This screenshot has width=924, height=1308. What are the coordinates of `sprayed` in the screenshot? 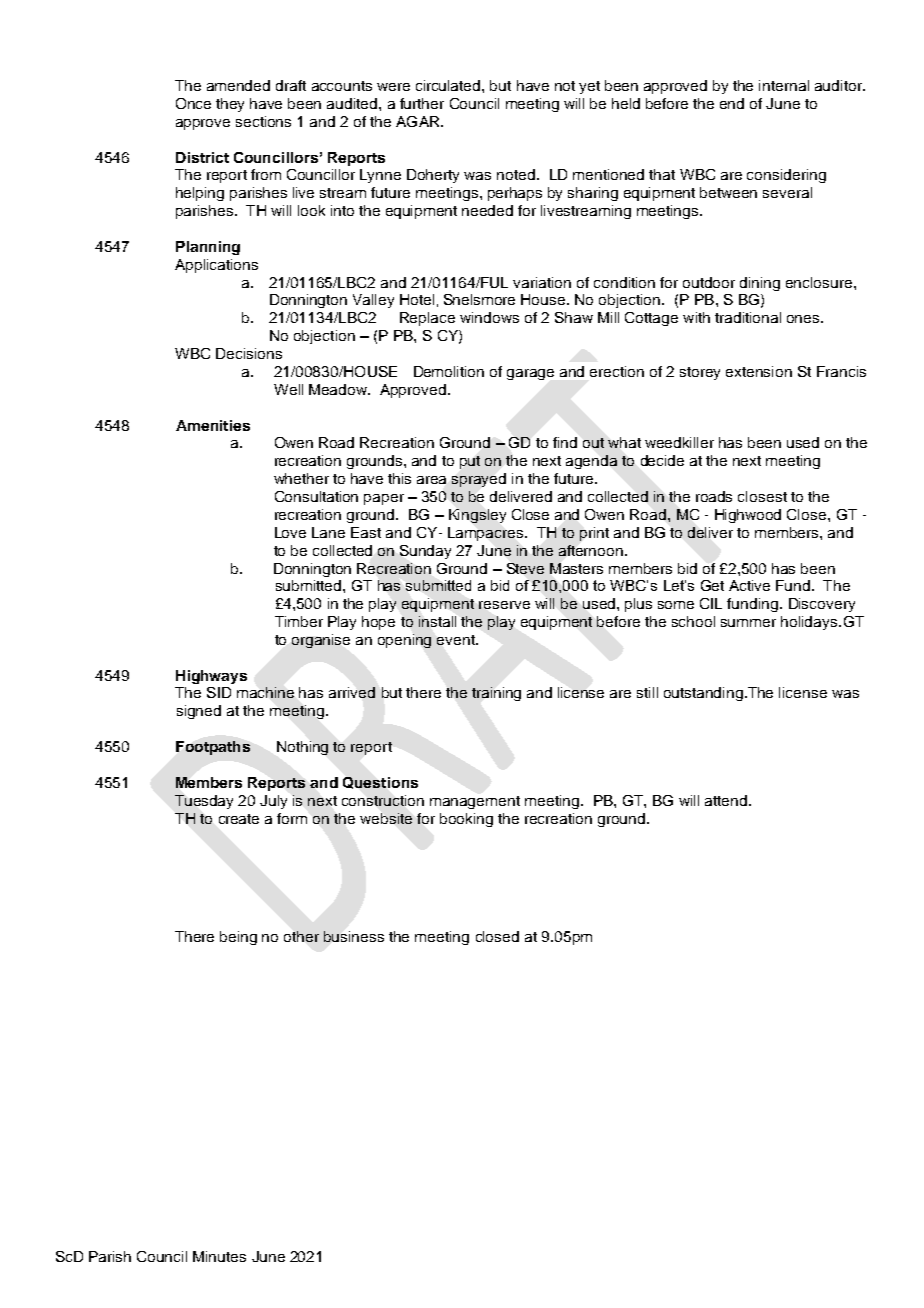 It's located at (479, 480).
